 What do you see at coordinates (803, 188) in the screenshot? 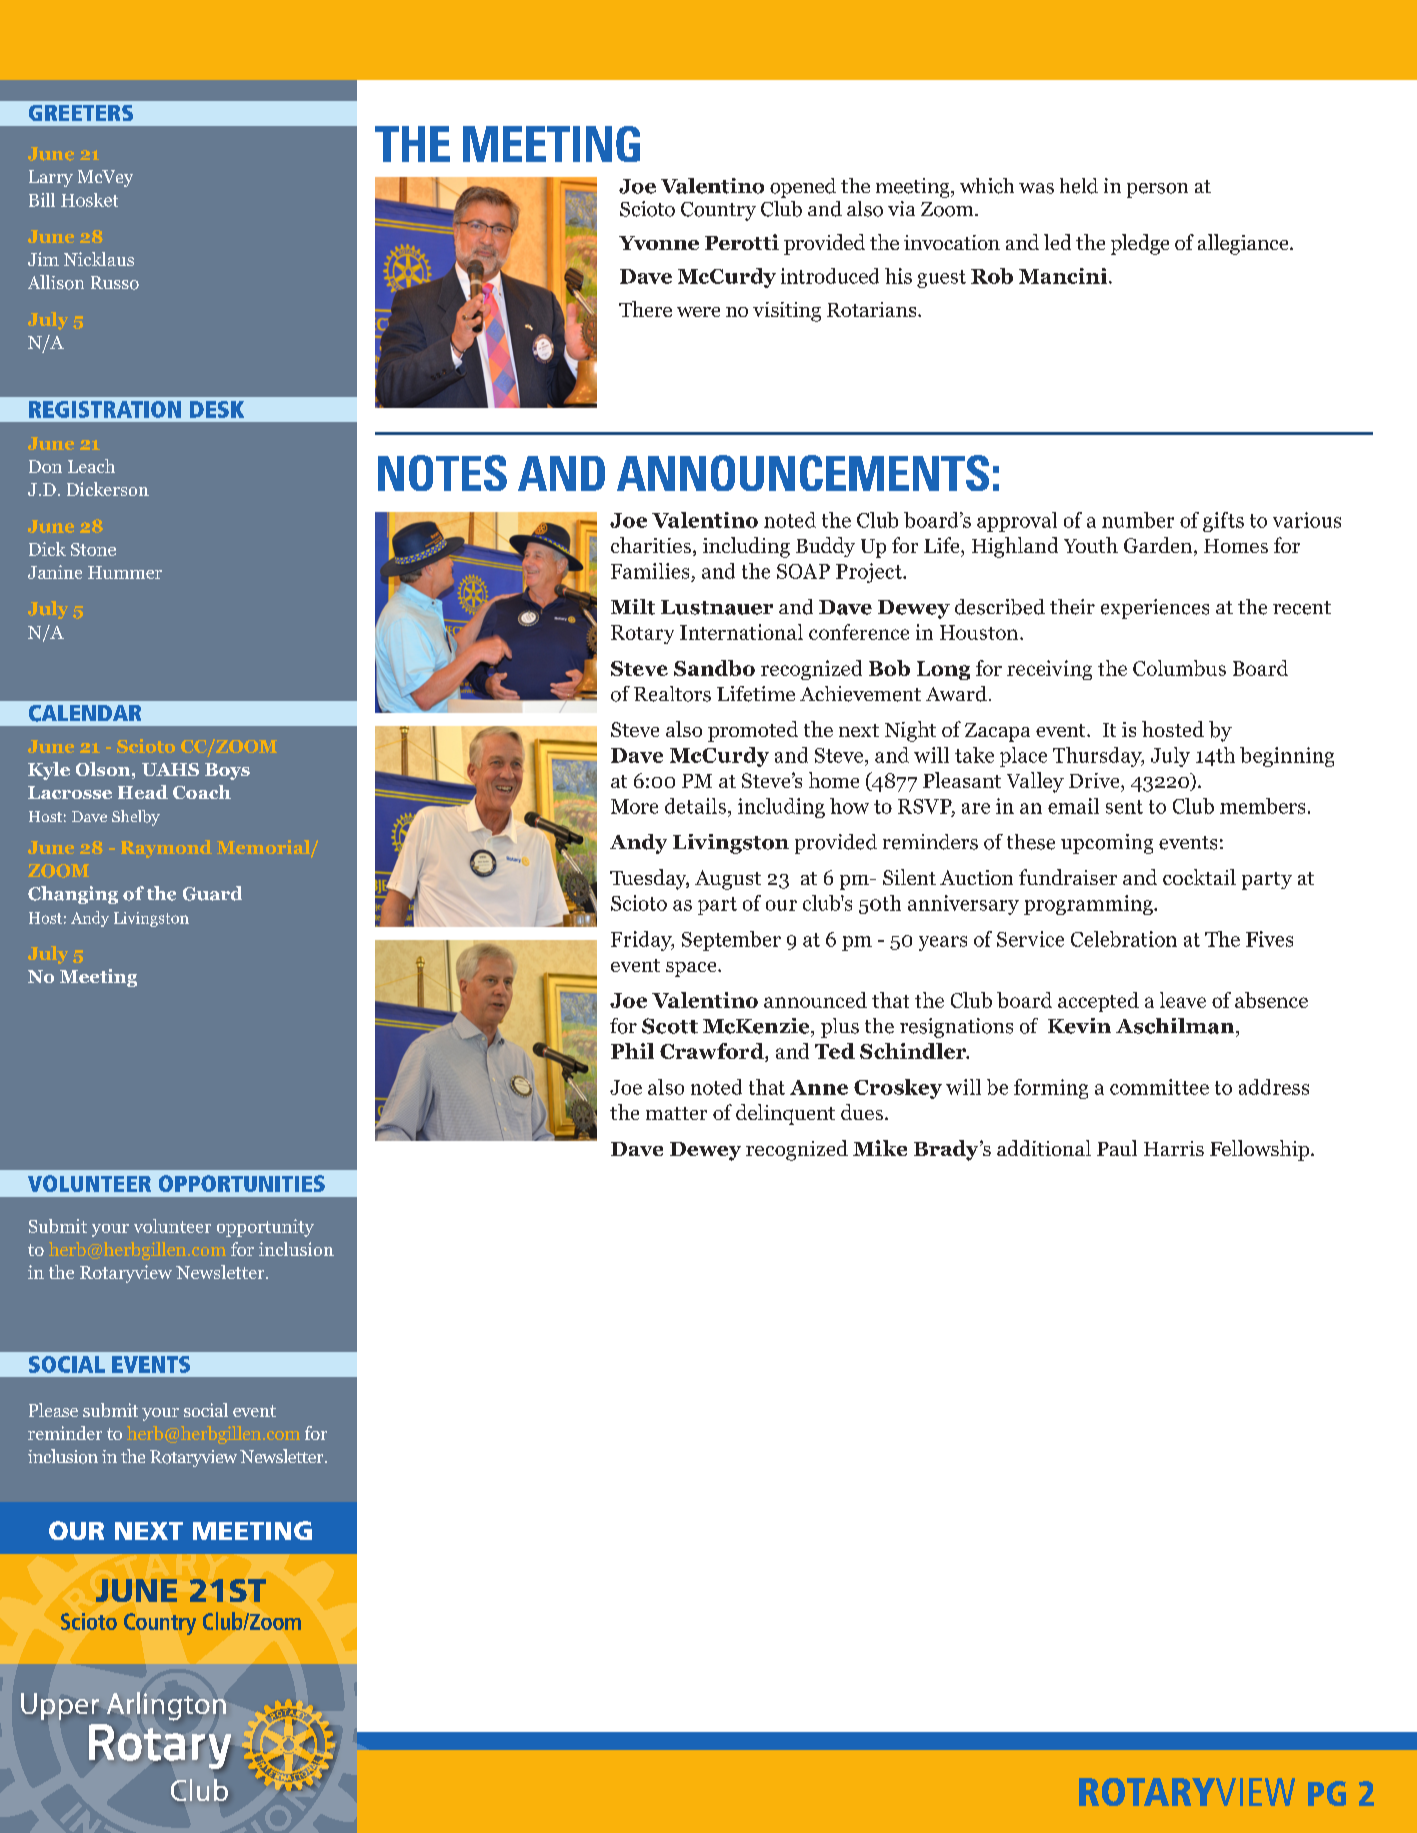
I see `opened` at bounding box center [803, 188].
